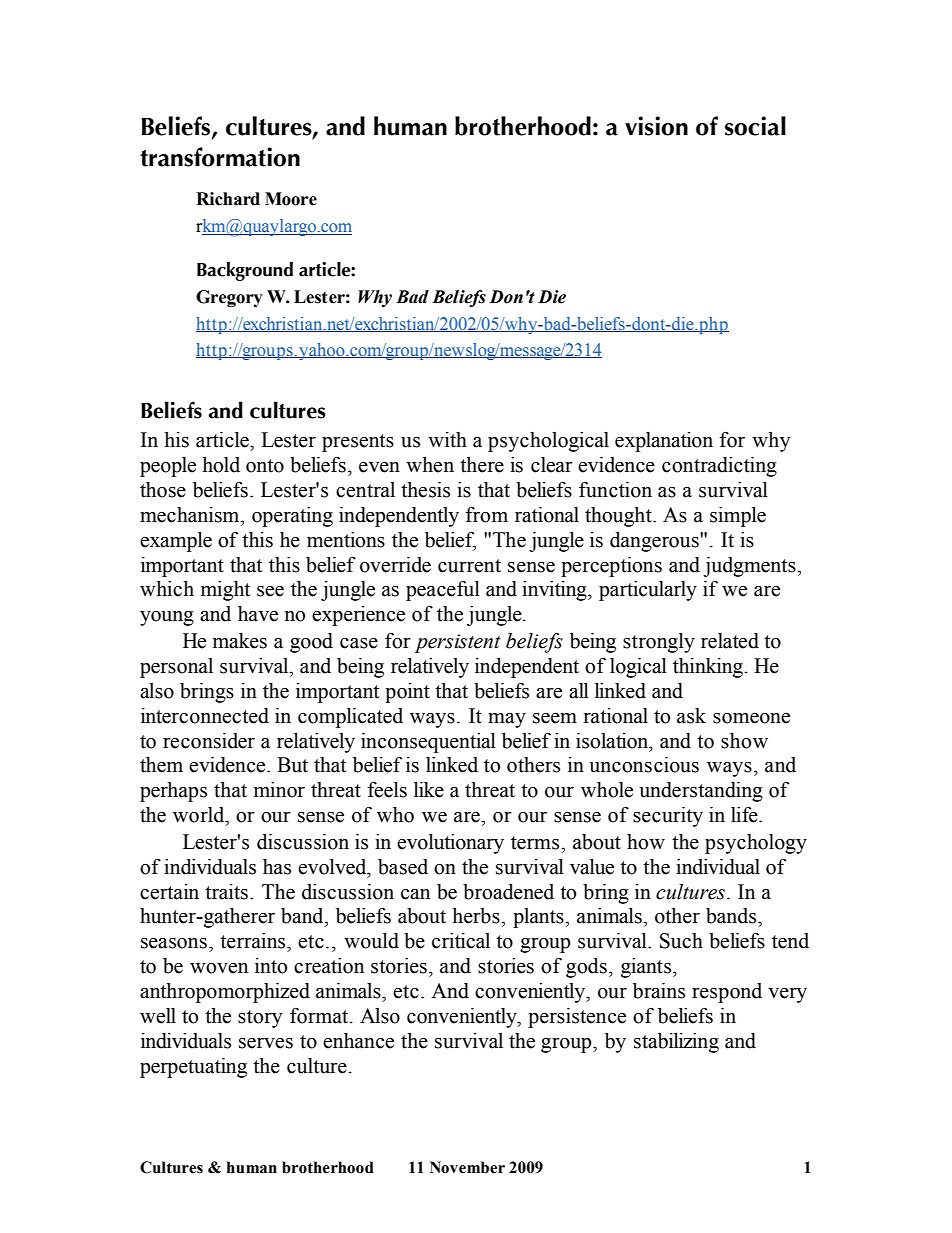  What do you see at coordinates (221, 465) in the page?
I see `hold` at bounding box center [221, 465].
